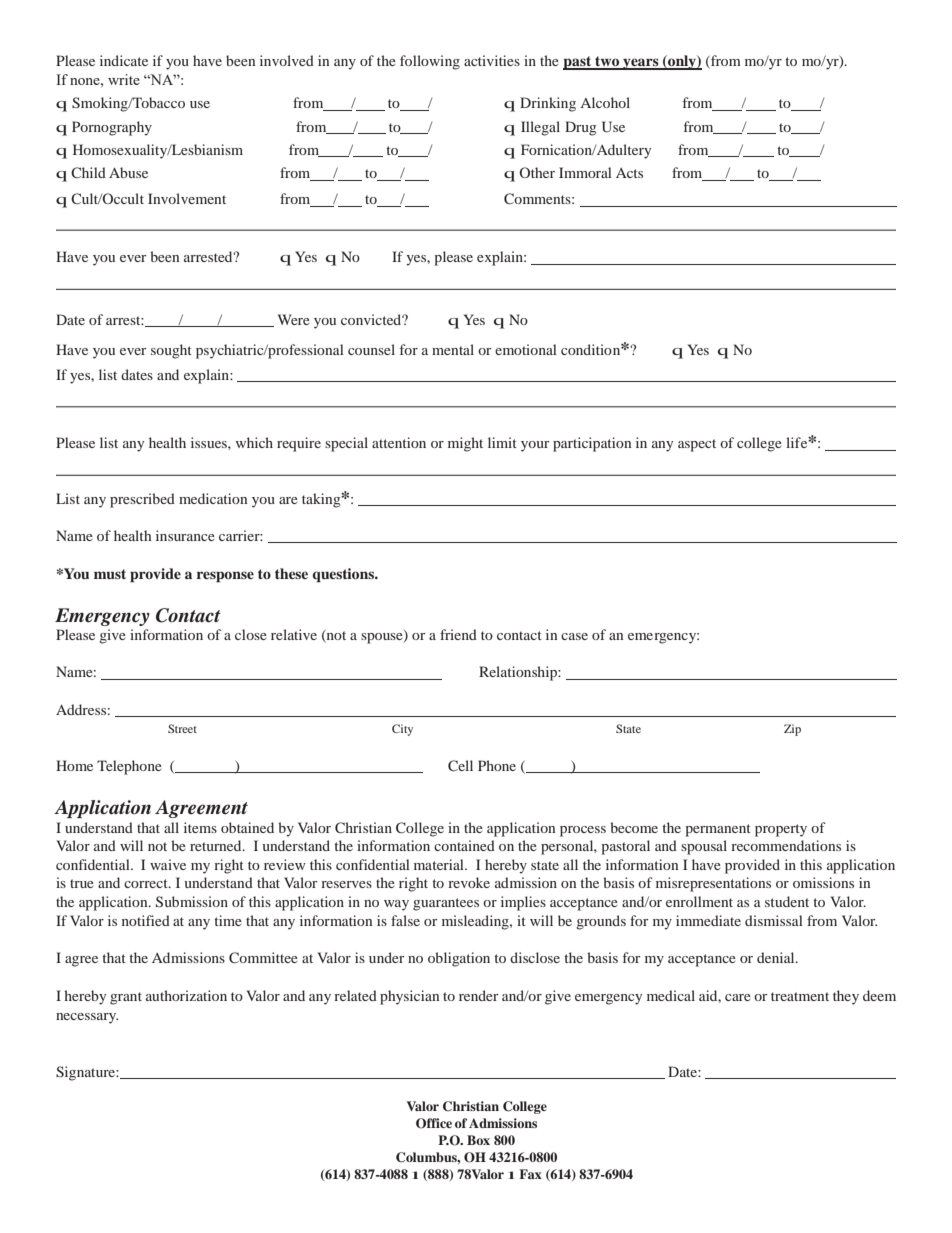 This screenshot has height=1233, width=952. Describe the element at coordinates (225, 577) in the screenshot. I see `response` at that location.
